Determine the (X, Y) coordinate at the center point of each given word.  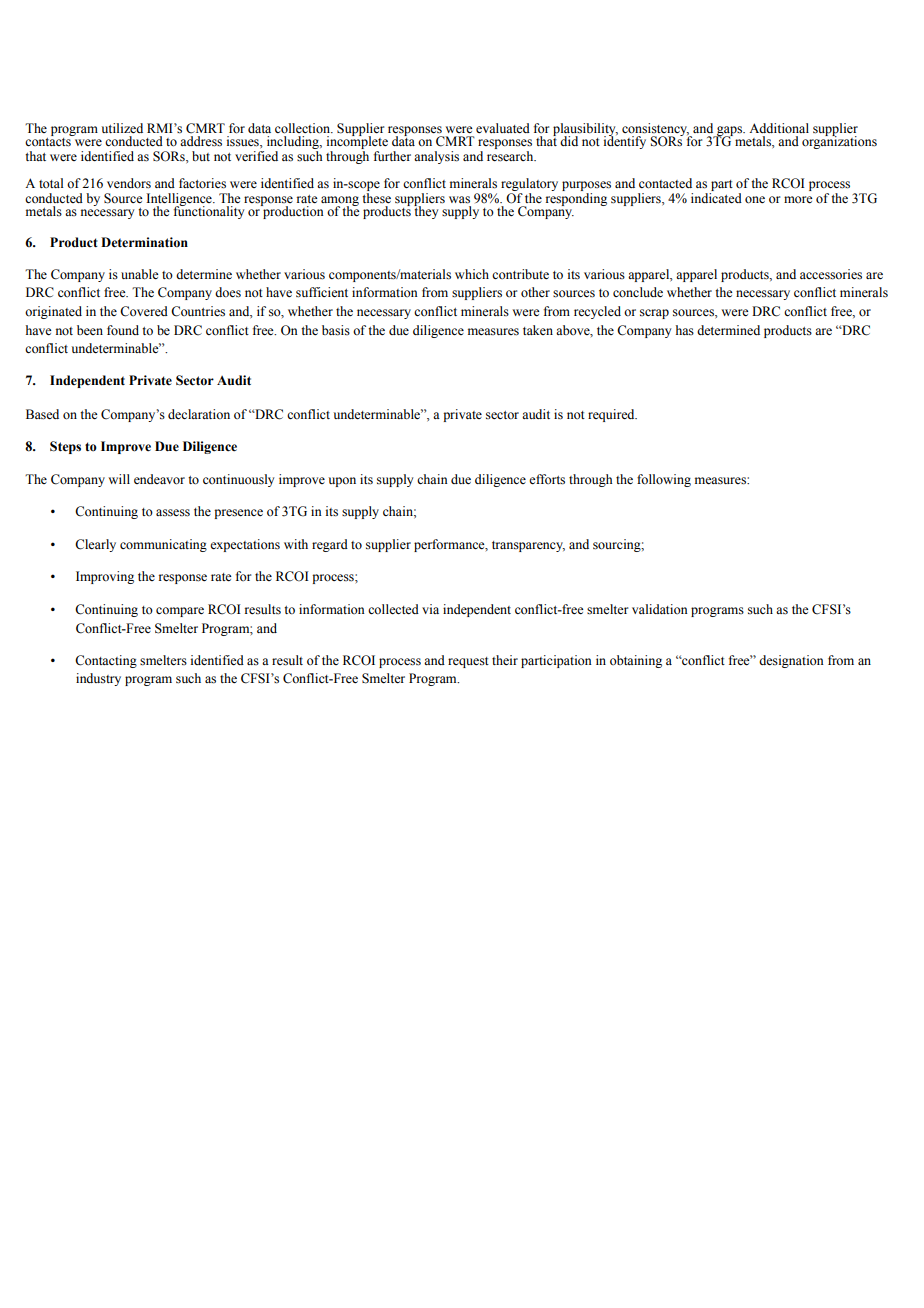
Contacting (106, 661)
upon (342, 482)
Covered (144, 311)
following (664, 480)
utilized (122, 128)
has (685, 330)
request (468, 662)
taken (538, 330)
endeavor (159, 479)
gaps (730, 132)
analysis (436, 157)
